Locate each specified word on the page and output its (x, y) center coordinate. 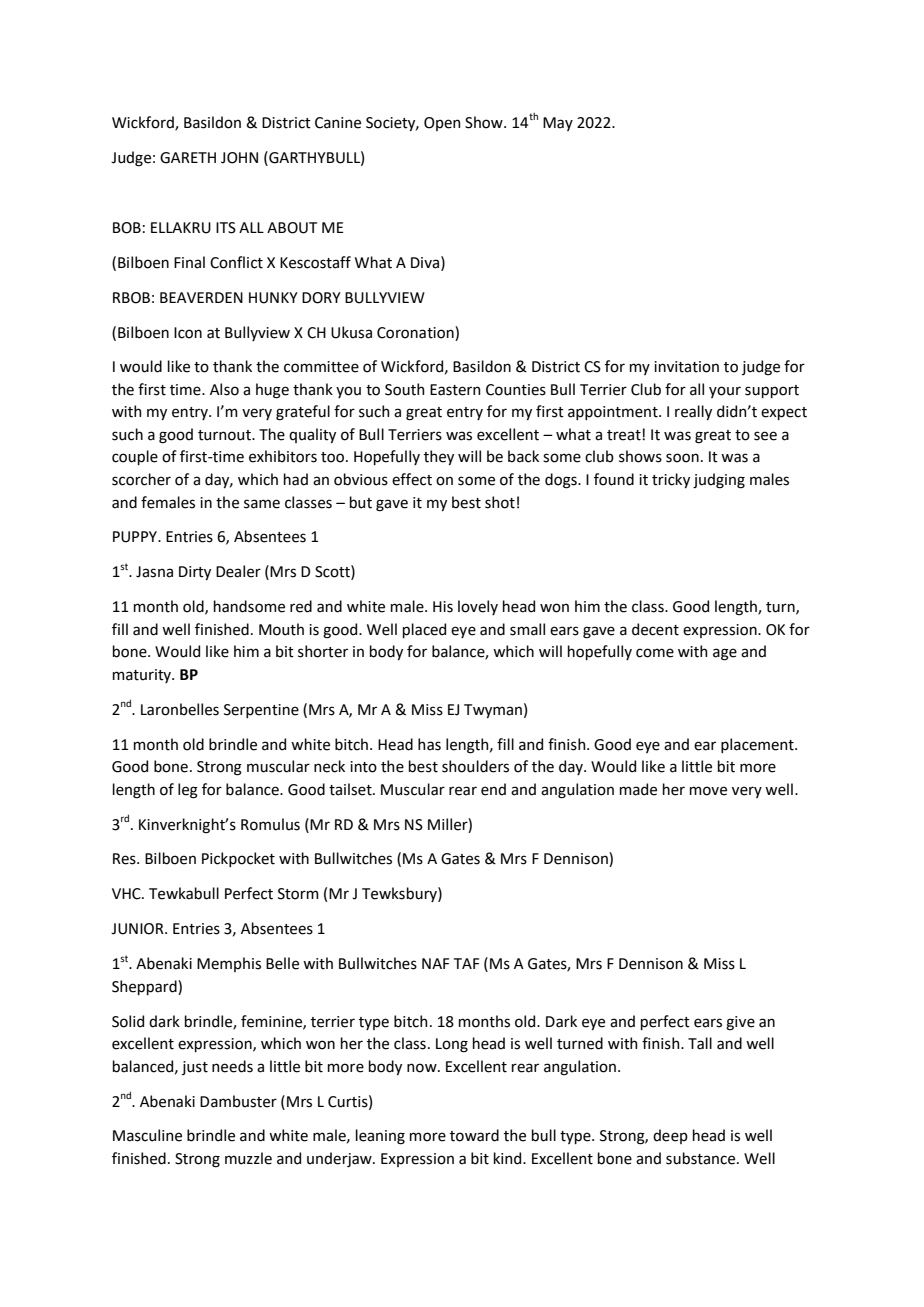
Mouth (281, 629)
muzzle (248, 1158)
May (558, 124)
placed (424, 630)
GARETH (188, 158)
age (725, 654)
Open (442, 124)
